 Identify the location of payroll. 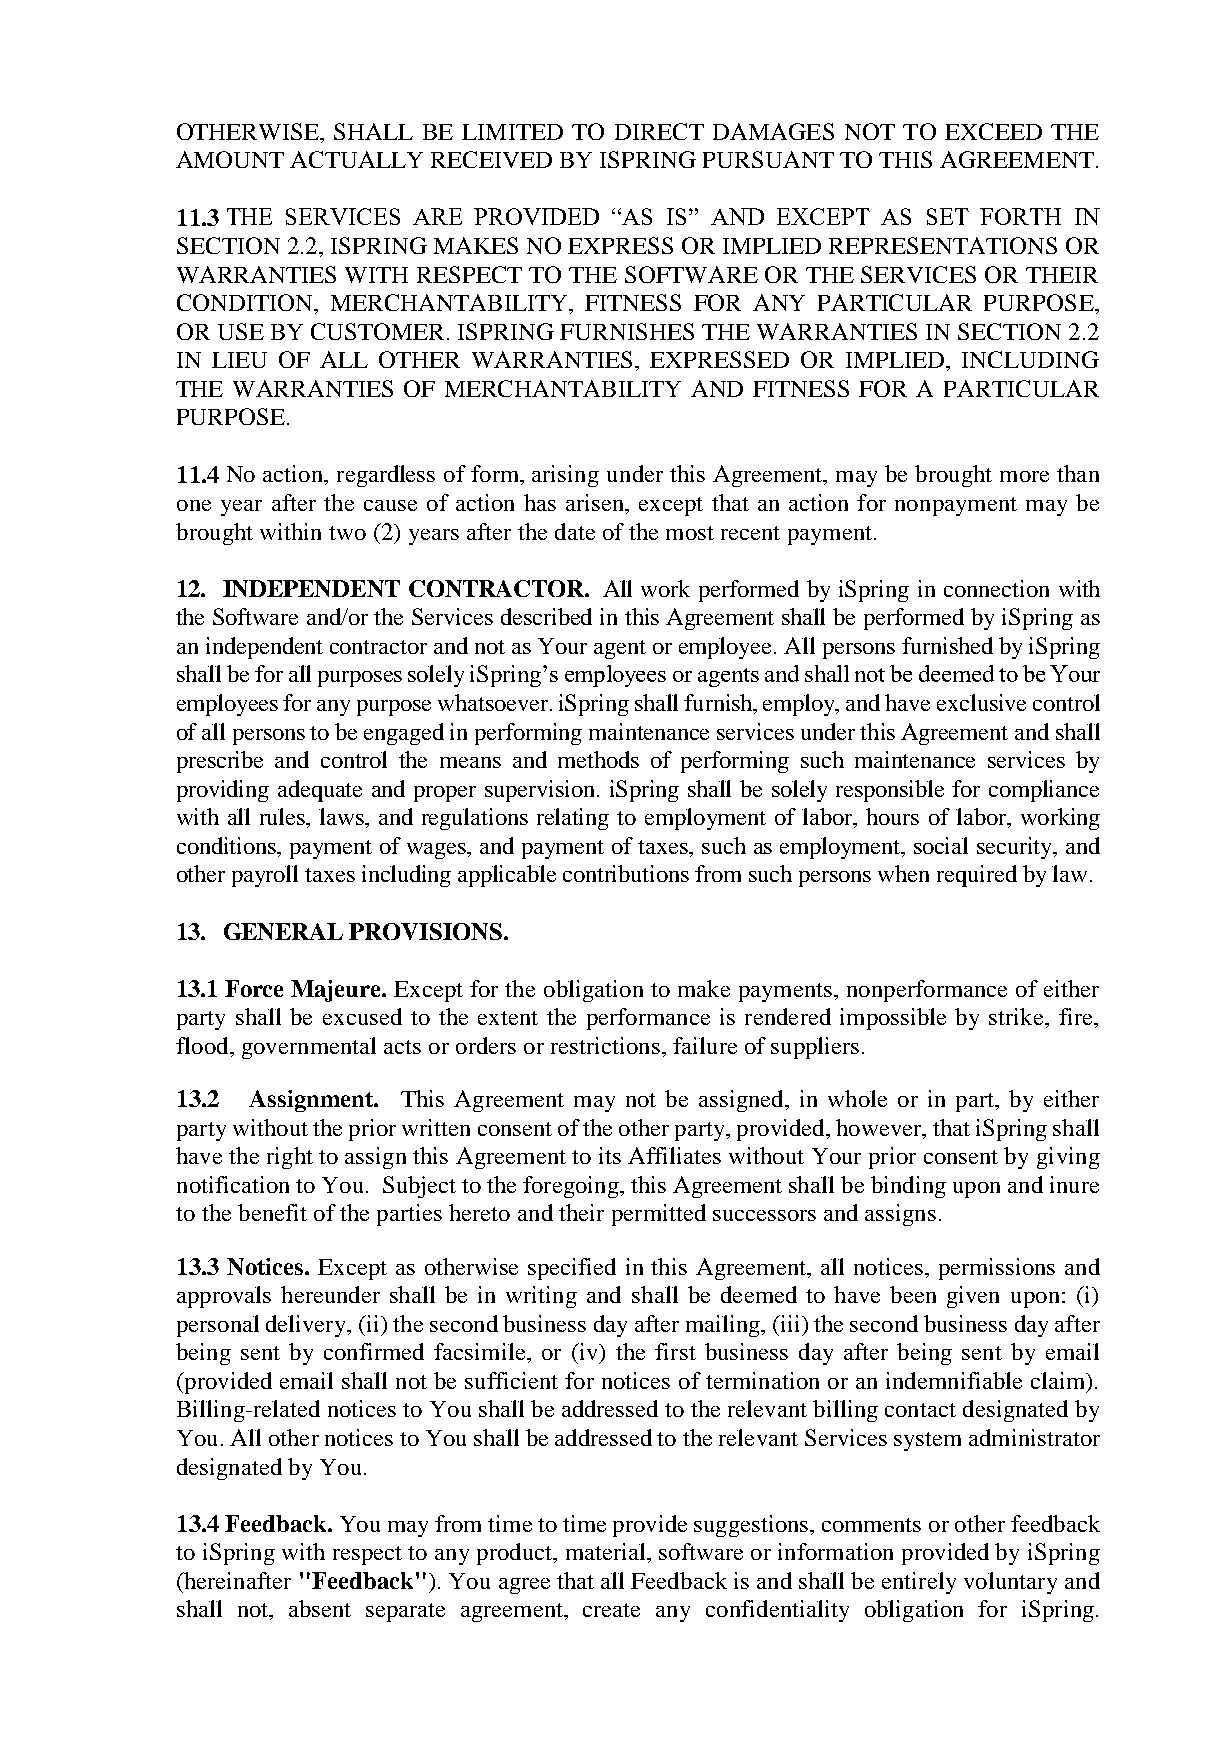
(265, 876).
